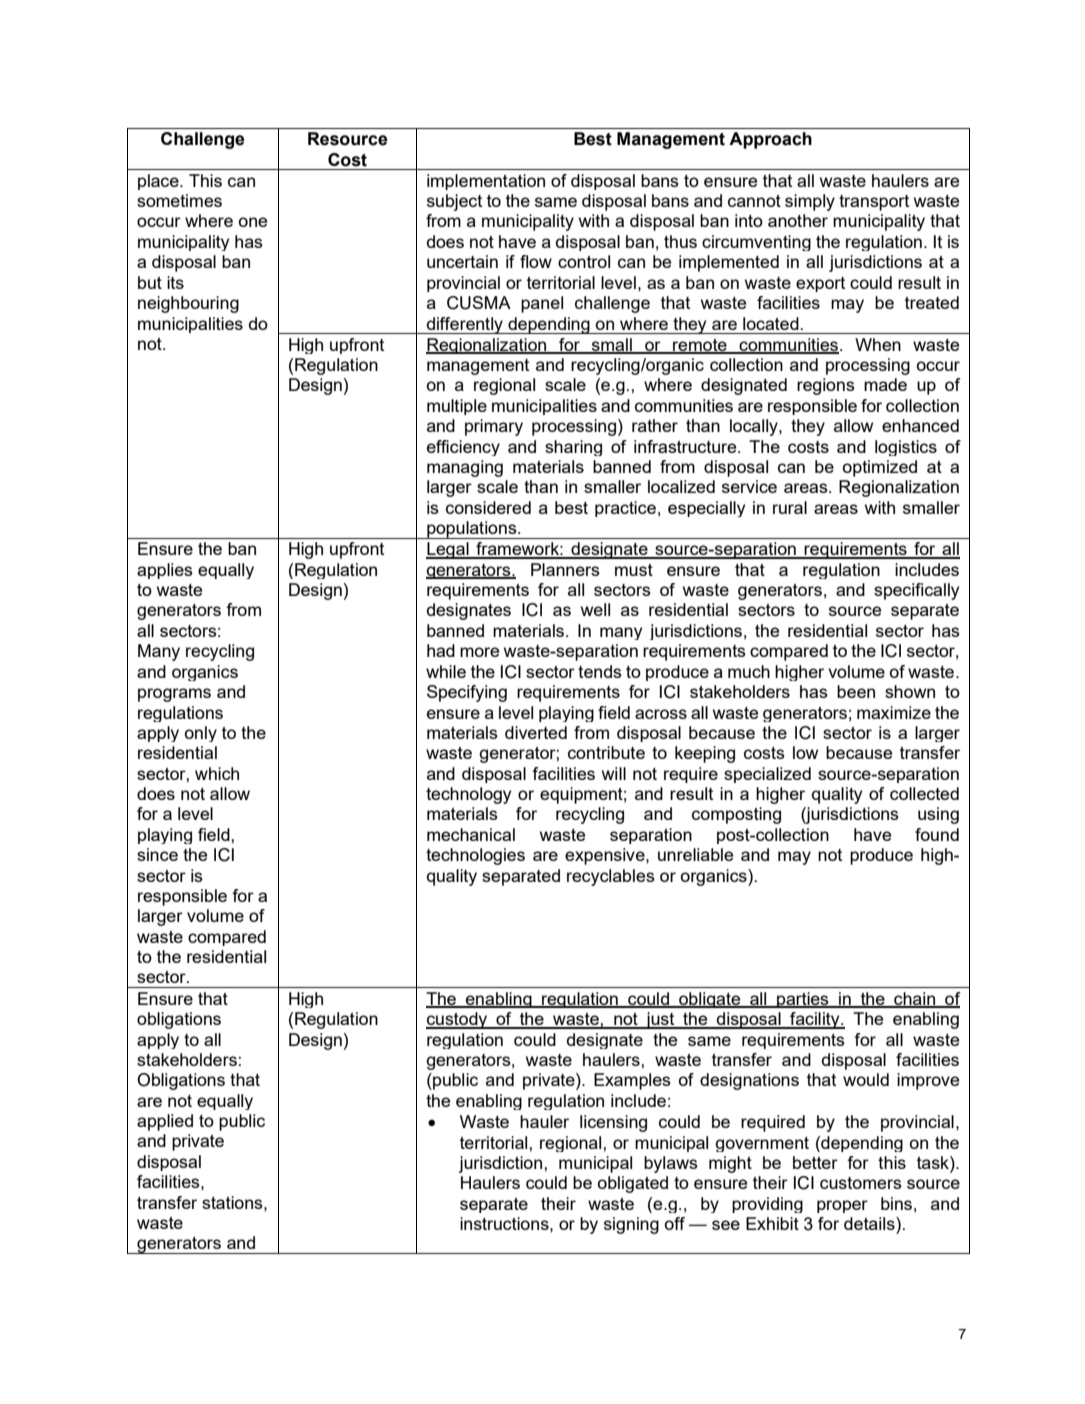 The image size is (1085, 1404). I want to click on transport, so click(874, 203).
